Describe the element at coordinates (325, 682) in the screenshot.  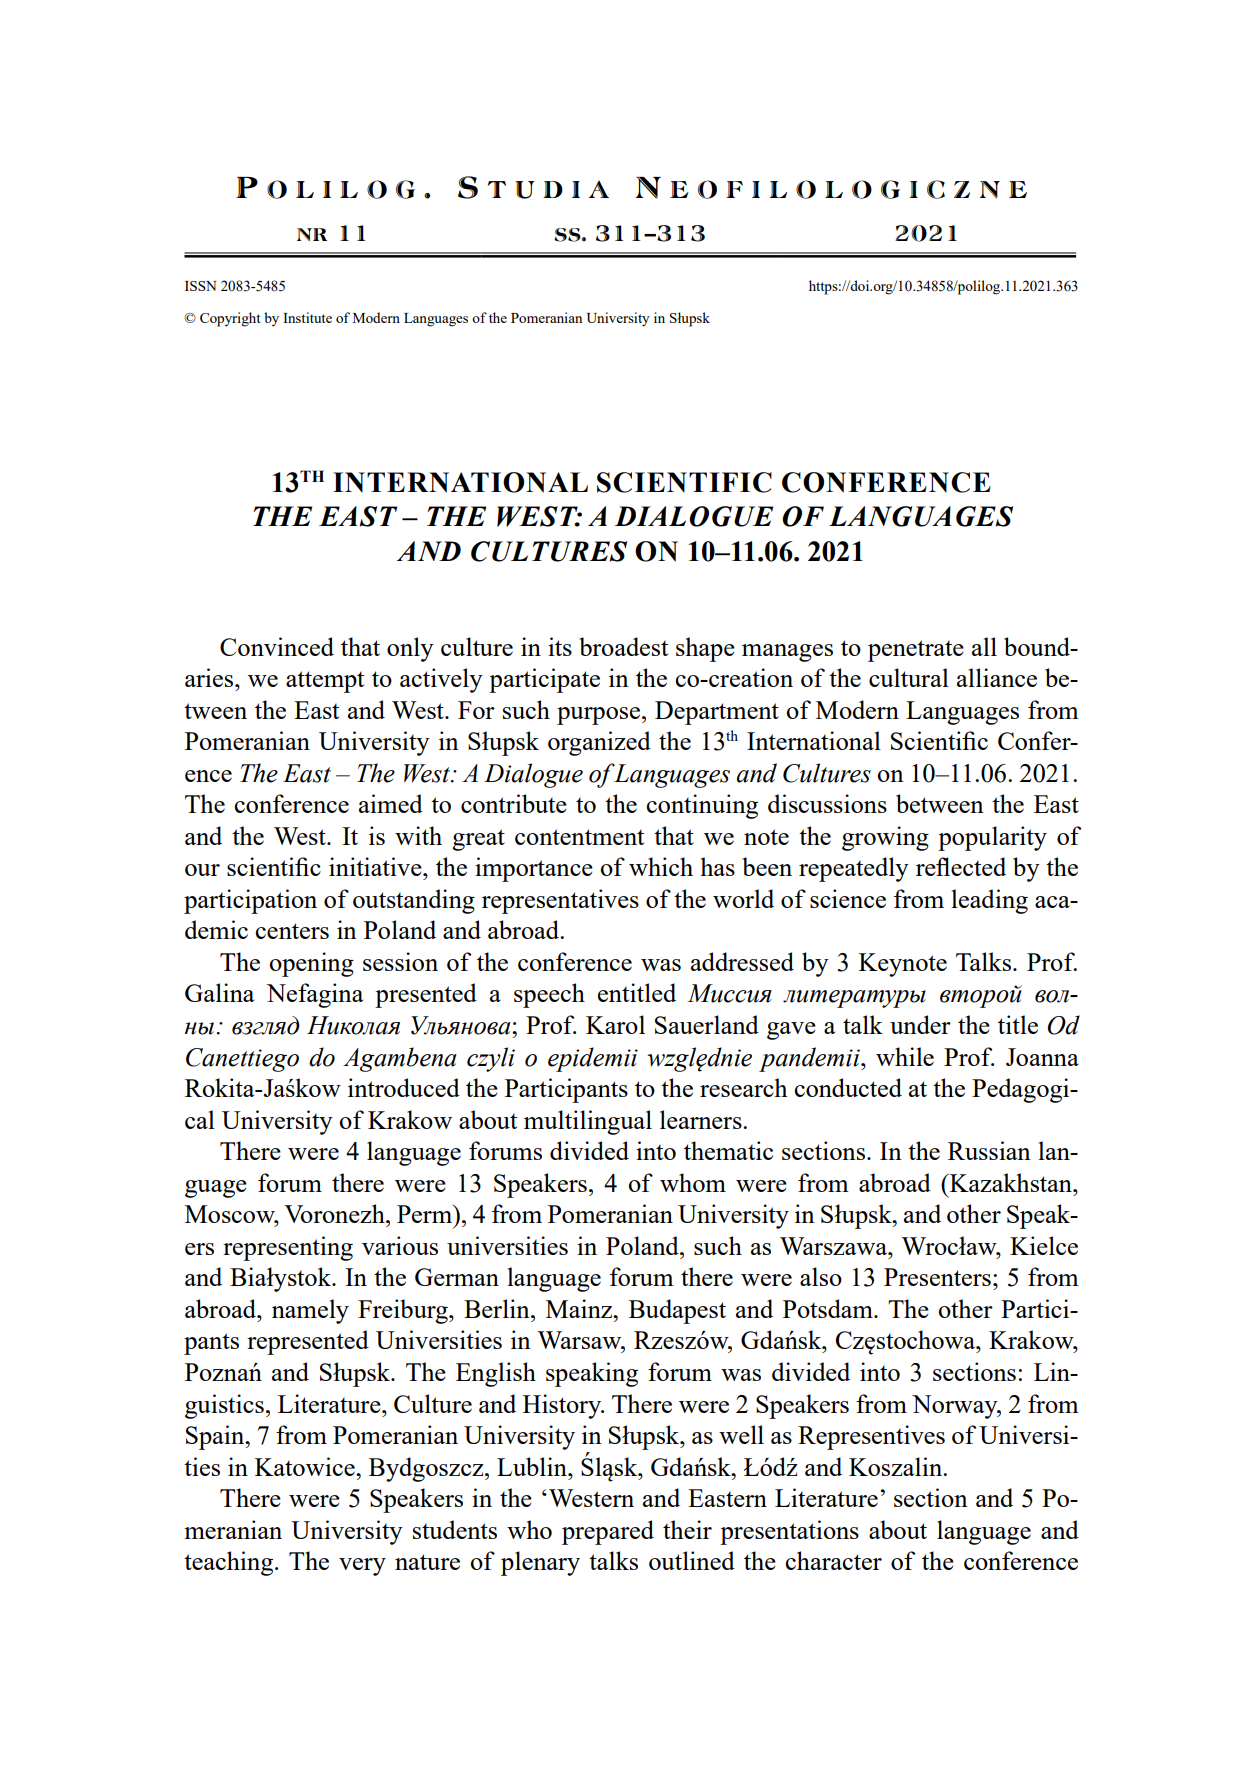
I see `attempt` at that location.
